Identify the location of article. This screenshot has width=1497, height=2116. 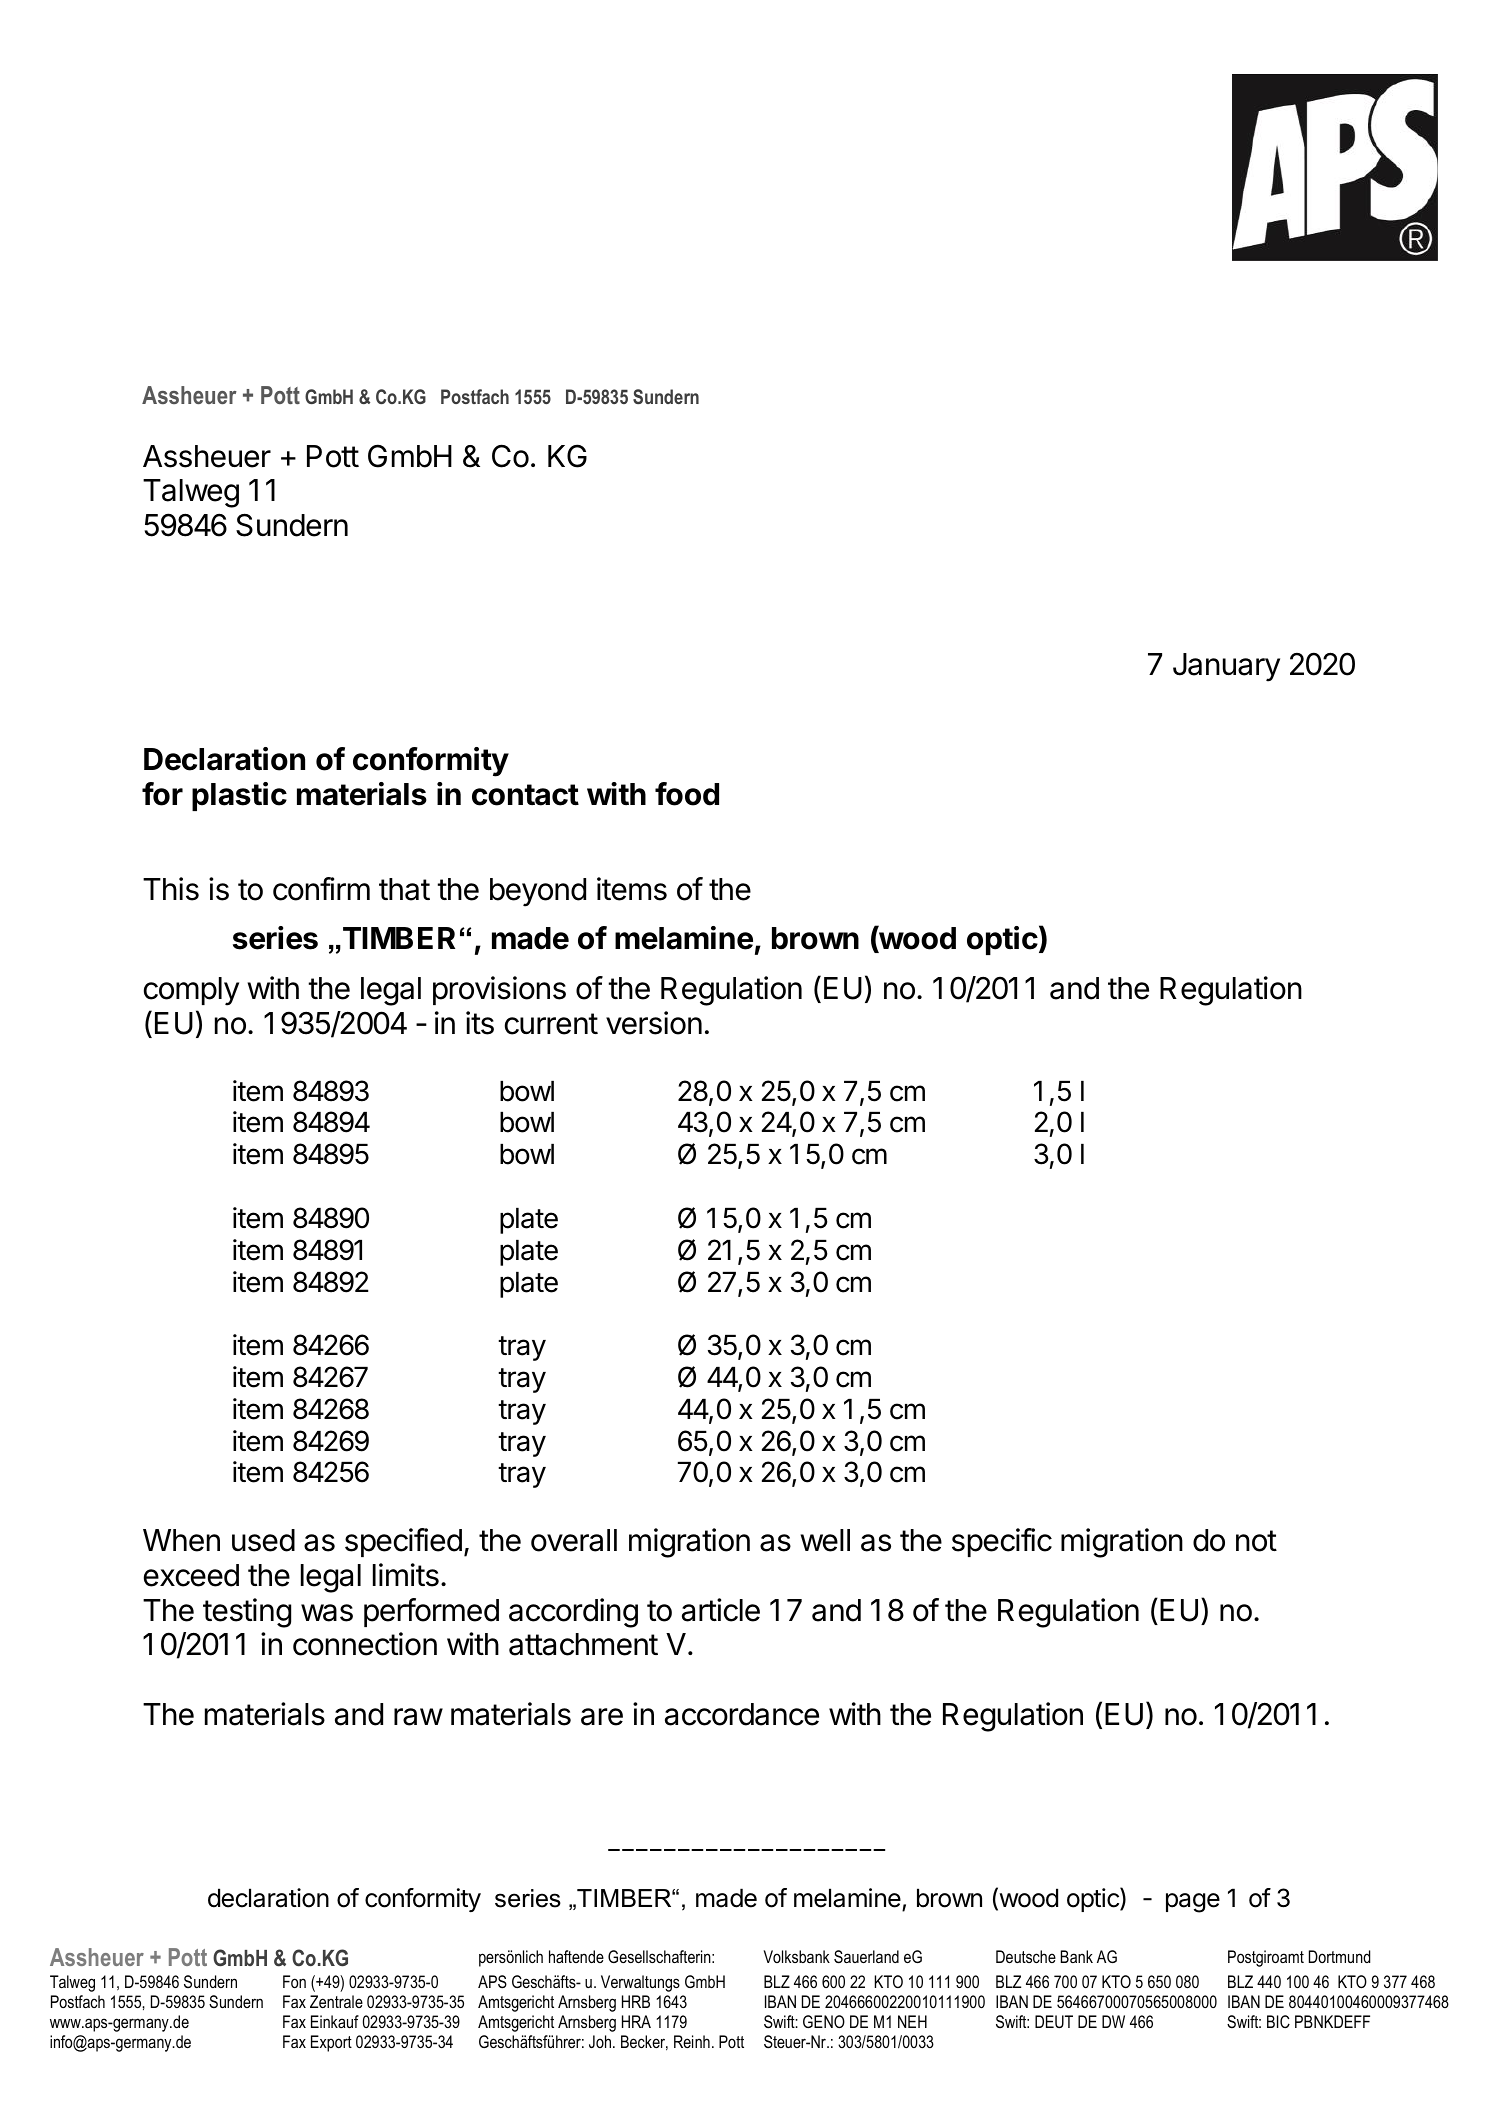
(721, 1610).
